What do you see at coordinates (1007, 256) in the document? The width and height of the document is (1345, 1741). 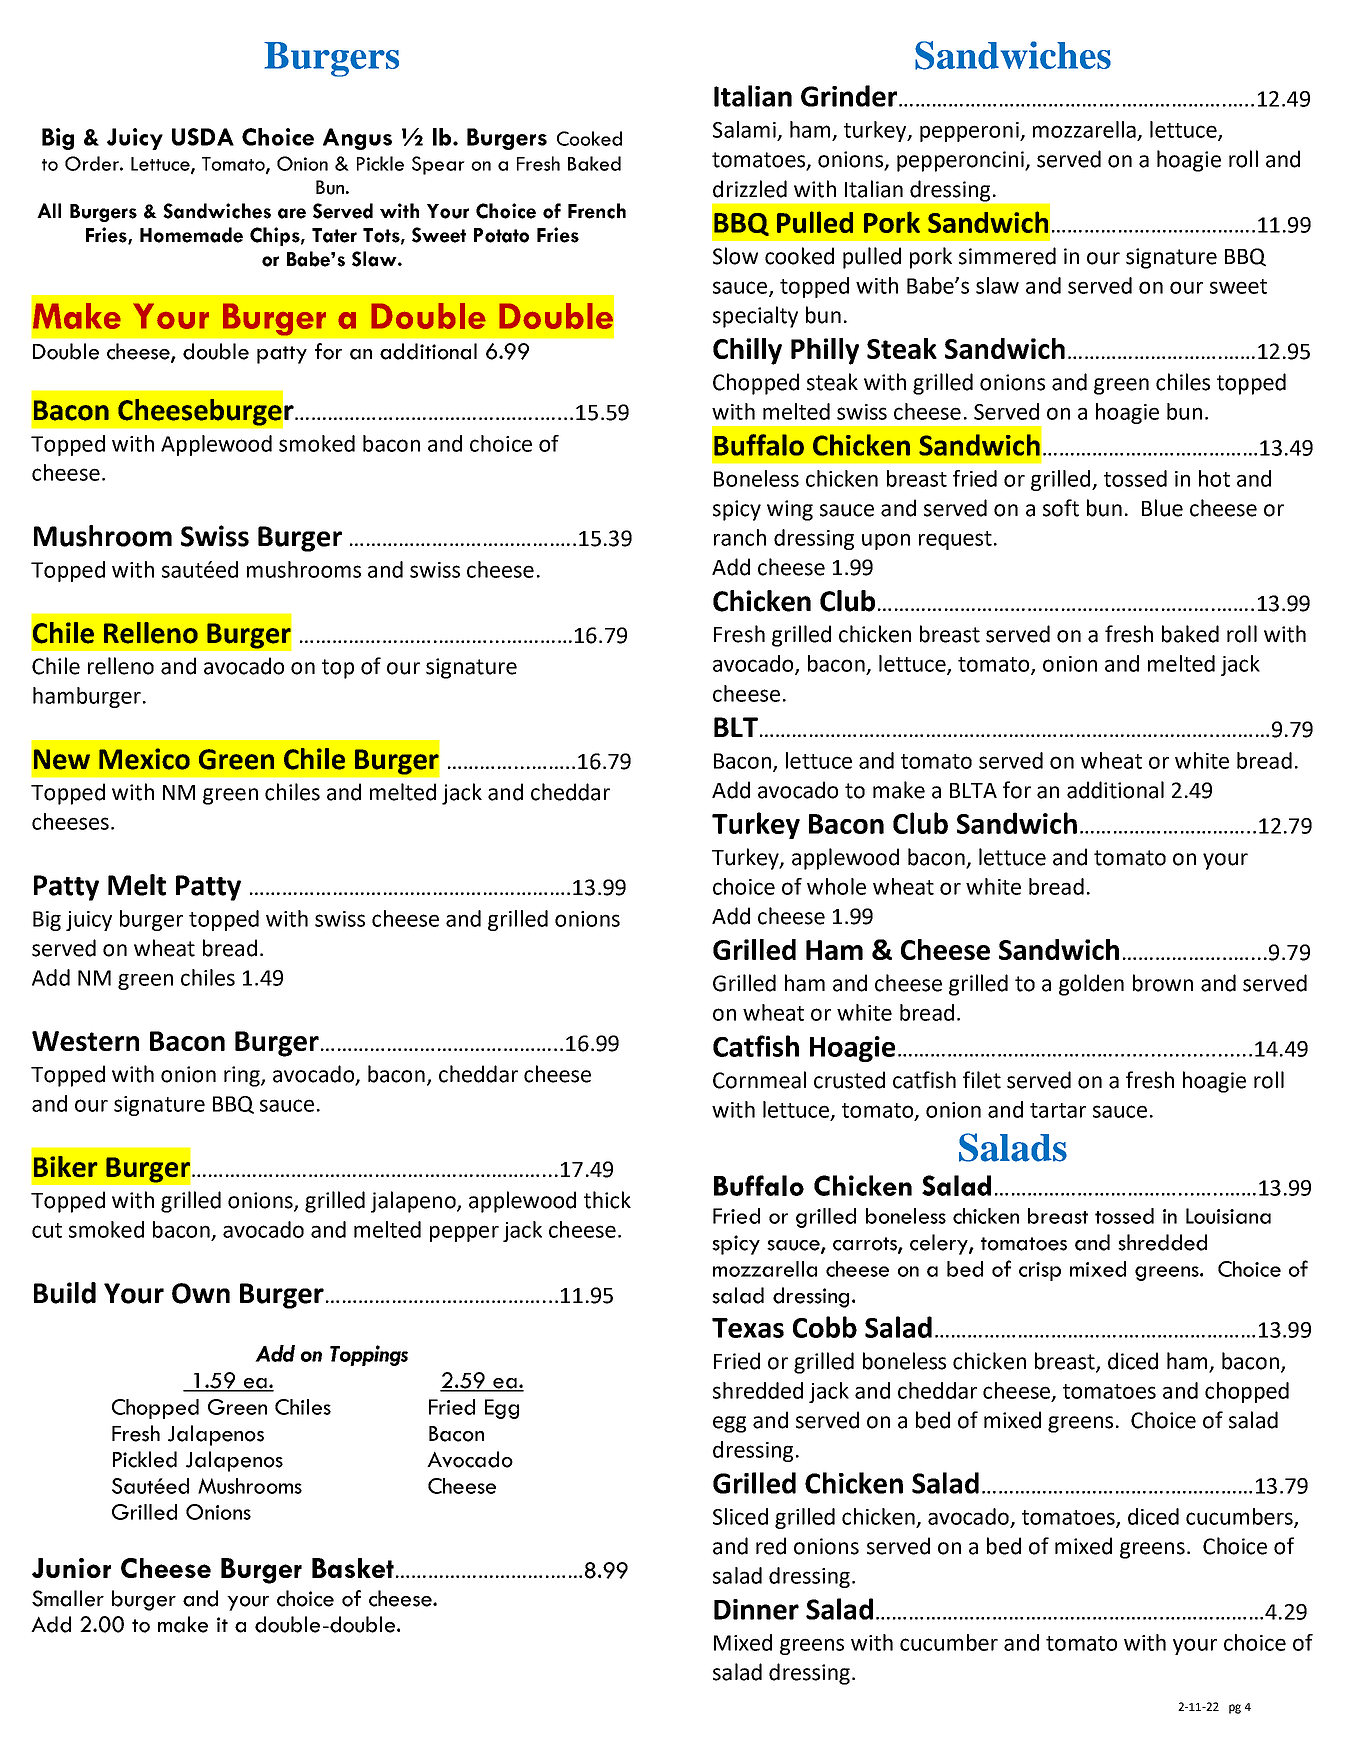 I see `simmered` at bounding box center [1007, 256].
